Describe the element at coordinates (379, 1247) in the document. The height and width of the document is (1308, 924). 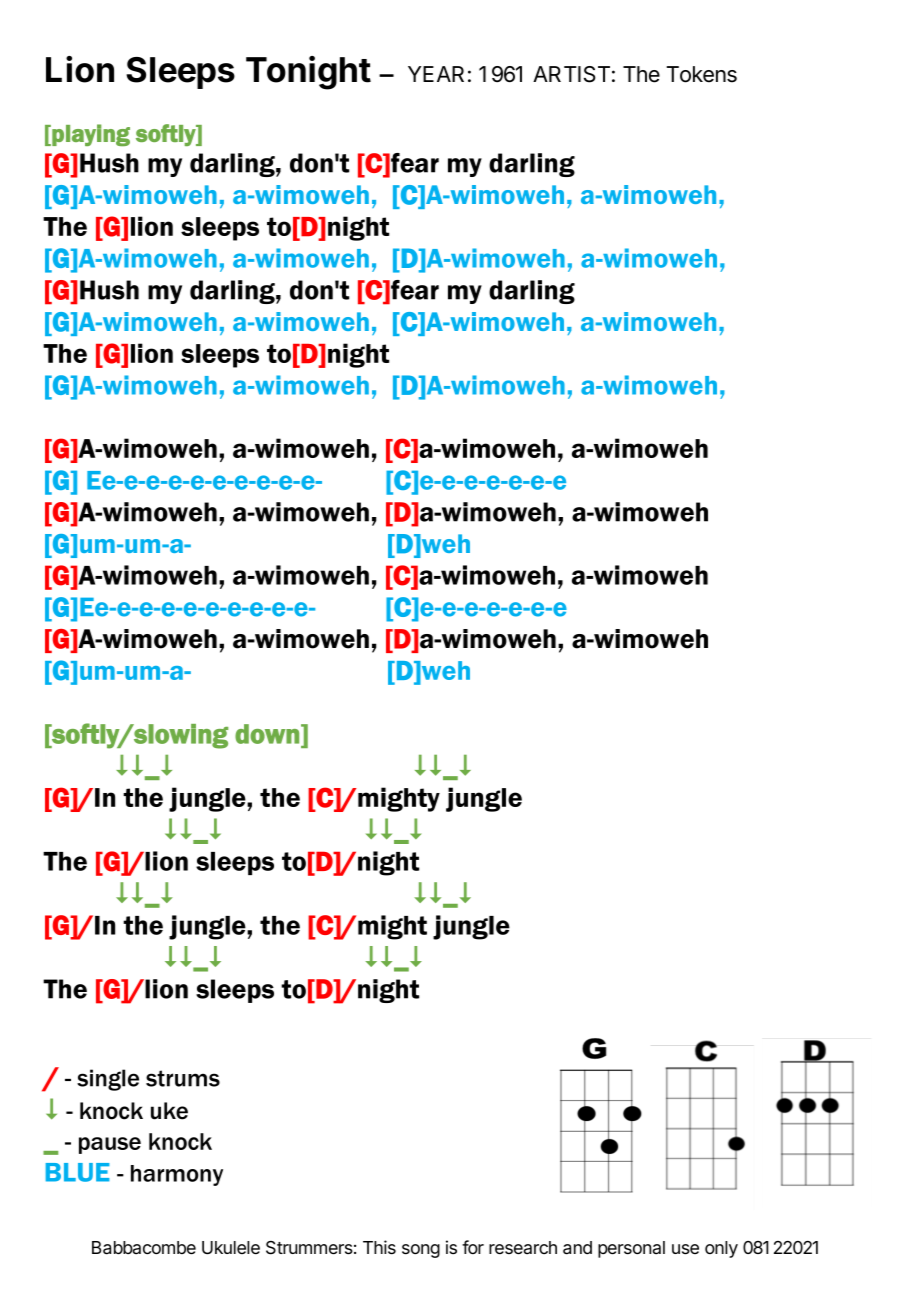
I see `This` at that location.
